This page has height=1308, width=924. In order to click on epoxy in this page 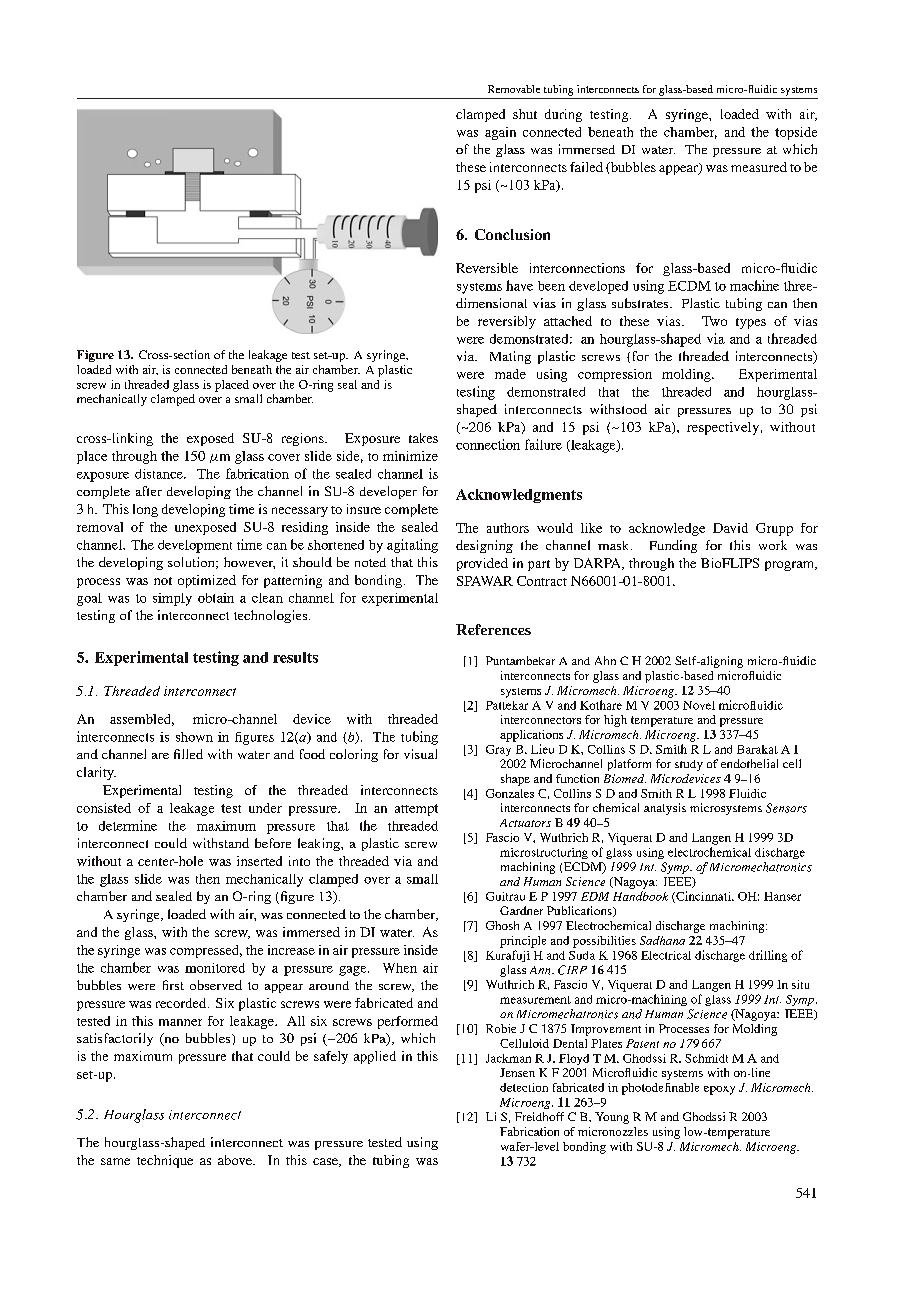, I will do `click(719, 1090)`.
